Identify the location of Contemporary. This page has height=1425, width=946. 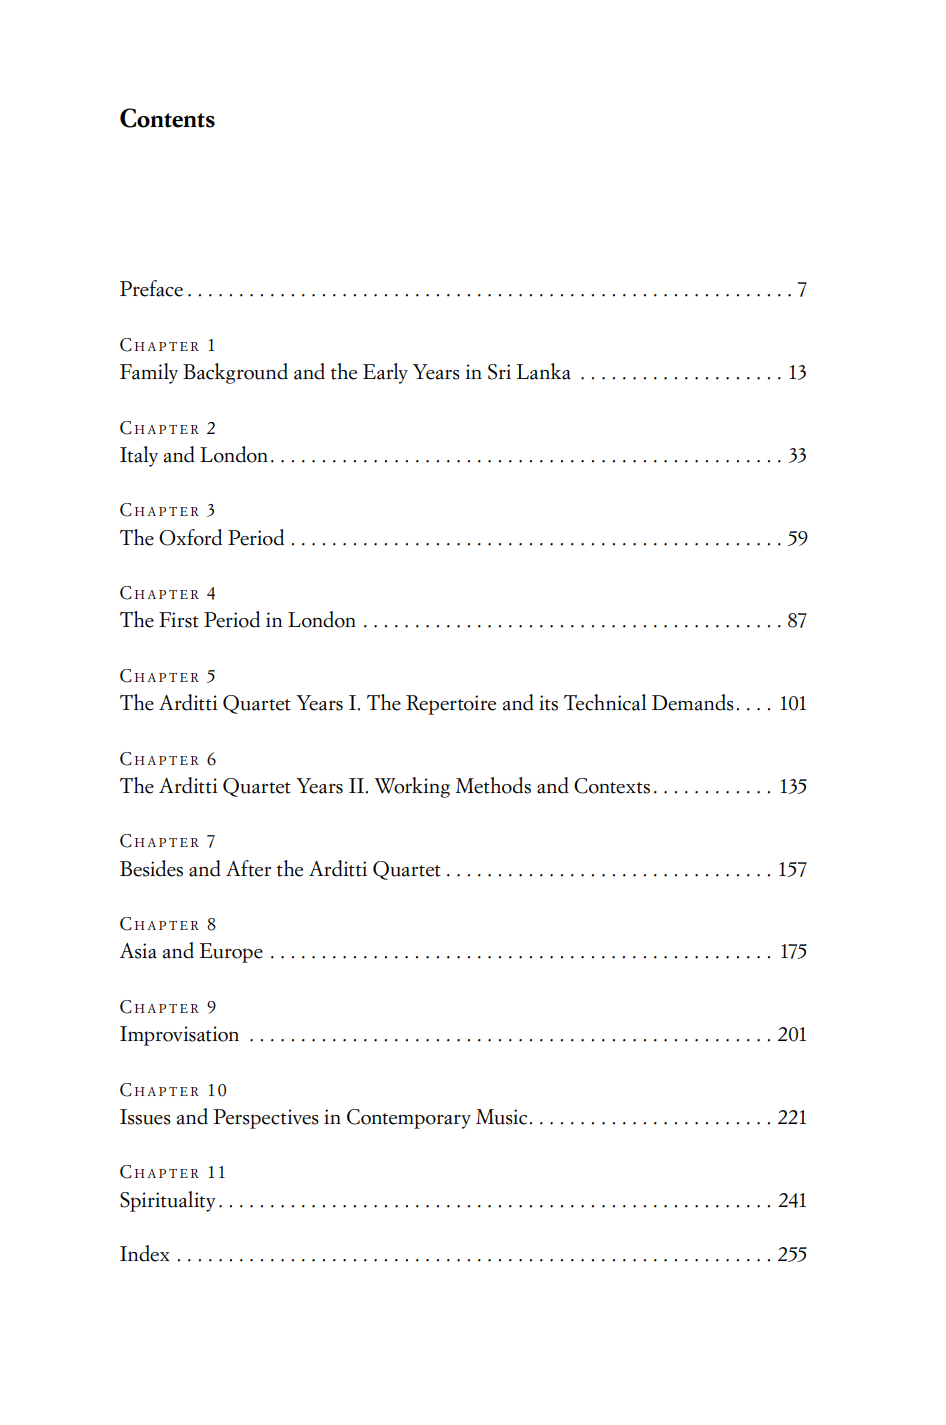
(409, 1119).
